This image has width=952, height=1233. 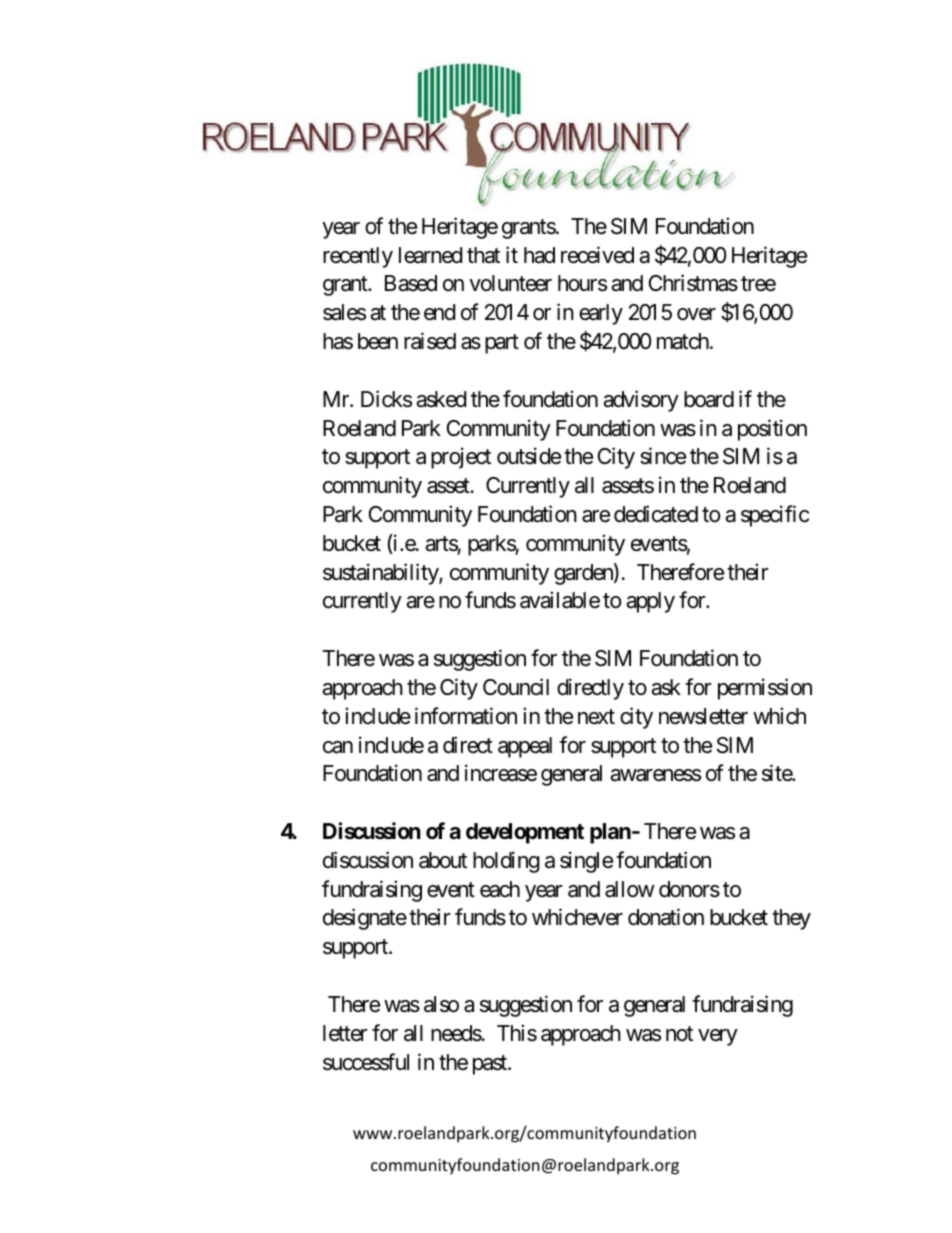 I want to click on information, so click(x=466, y=716).
